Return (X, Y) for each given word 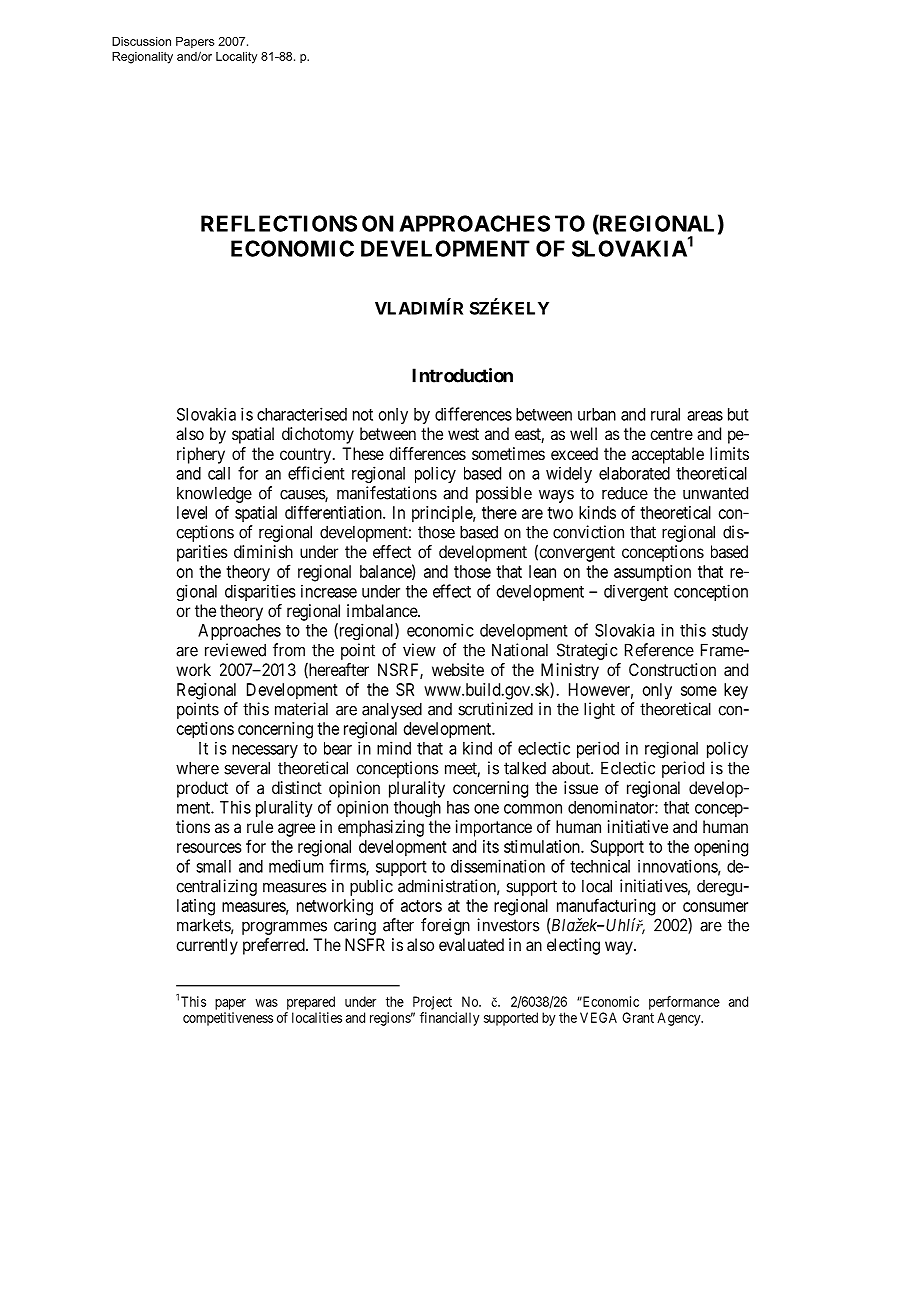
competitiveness (228, 1019)
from (289, 650)
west (463, 434)
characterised (302, 414)
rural (665, 414)
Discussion (141, 41)
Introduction (462, 375)
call (219, 473)
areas (705, 416)
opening (721, 848)
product (202, 789)
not (363, 415)
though (417, 809)
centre (671, 434)
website (458, 669)
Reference (659, 650)
